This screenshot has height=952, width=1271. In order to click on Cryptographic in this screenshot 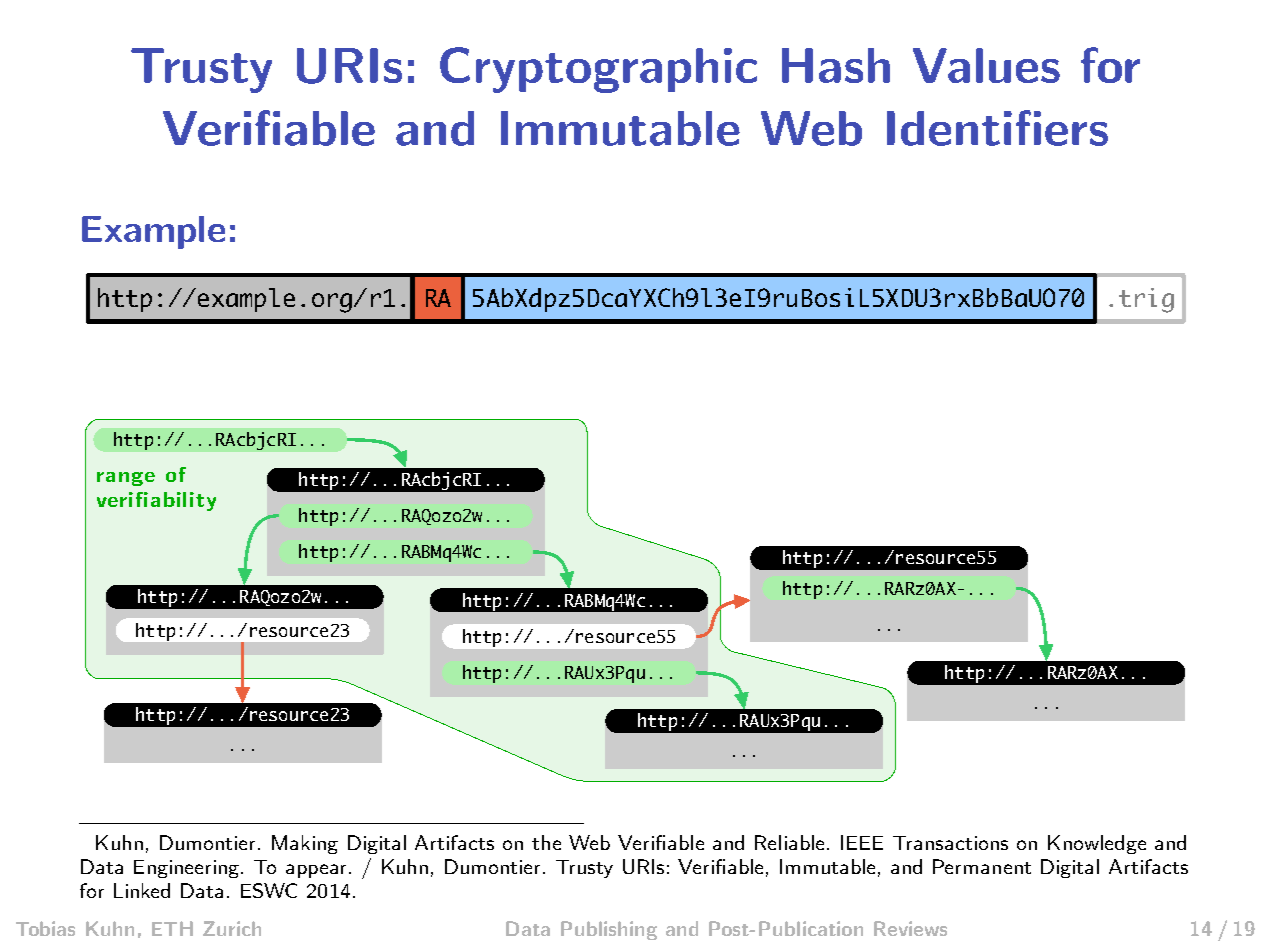, I will do `click(598, 70)`.
